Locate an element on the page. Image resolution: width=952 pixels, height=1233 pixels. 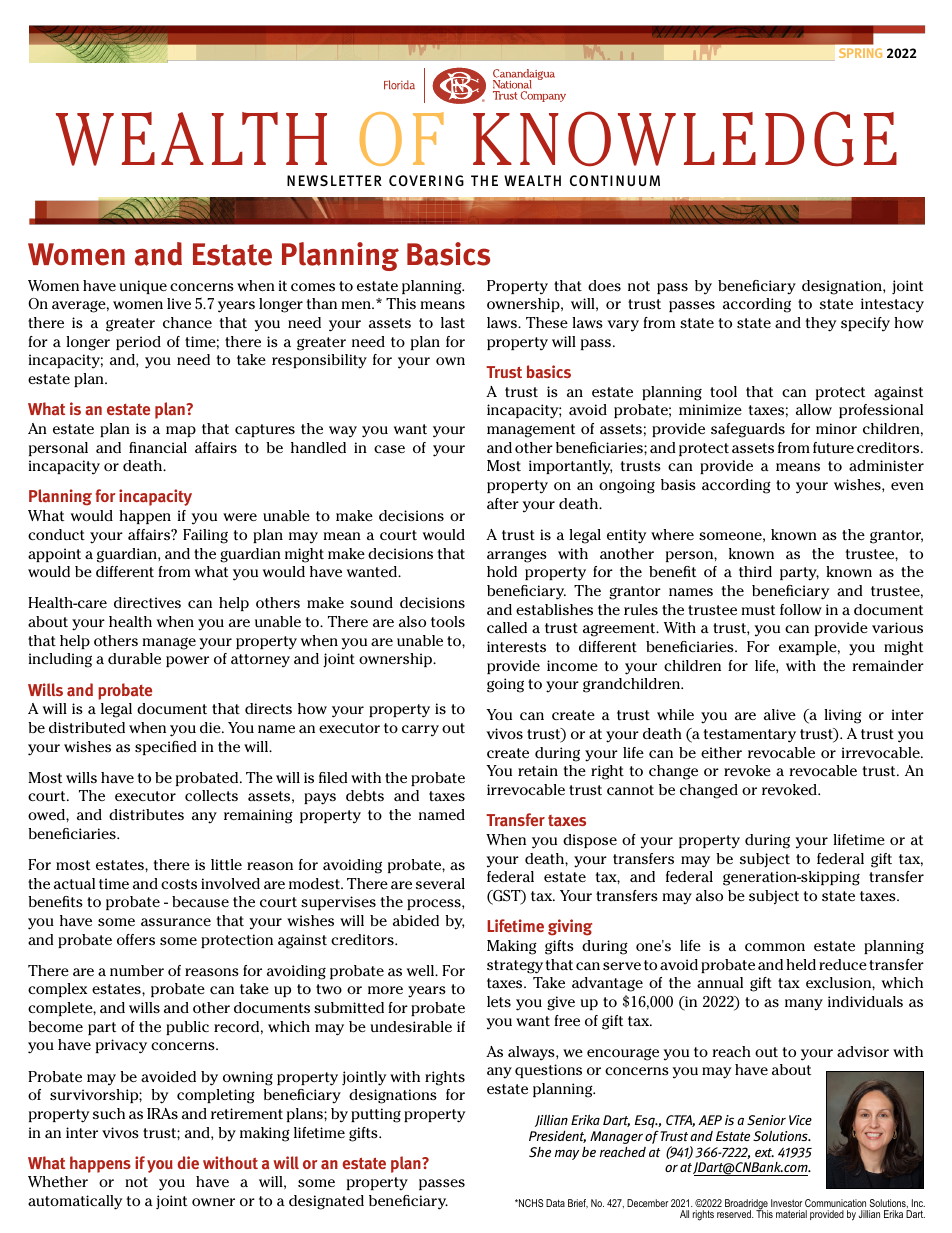
covering is located at coordinates (426, 180).
